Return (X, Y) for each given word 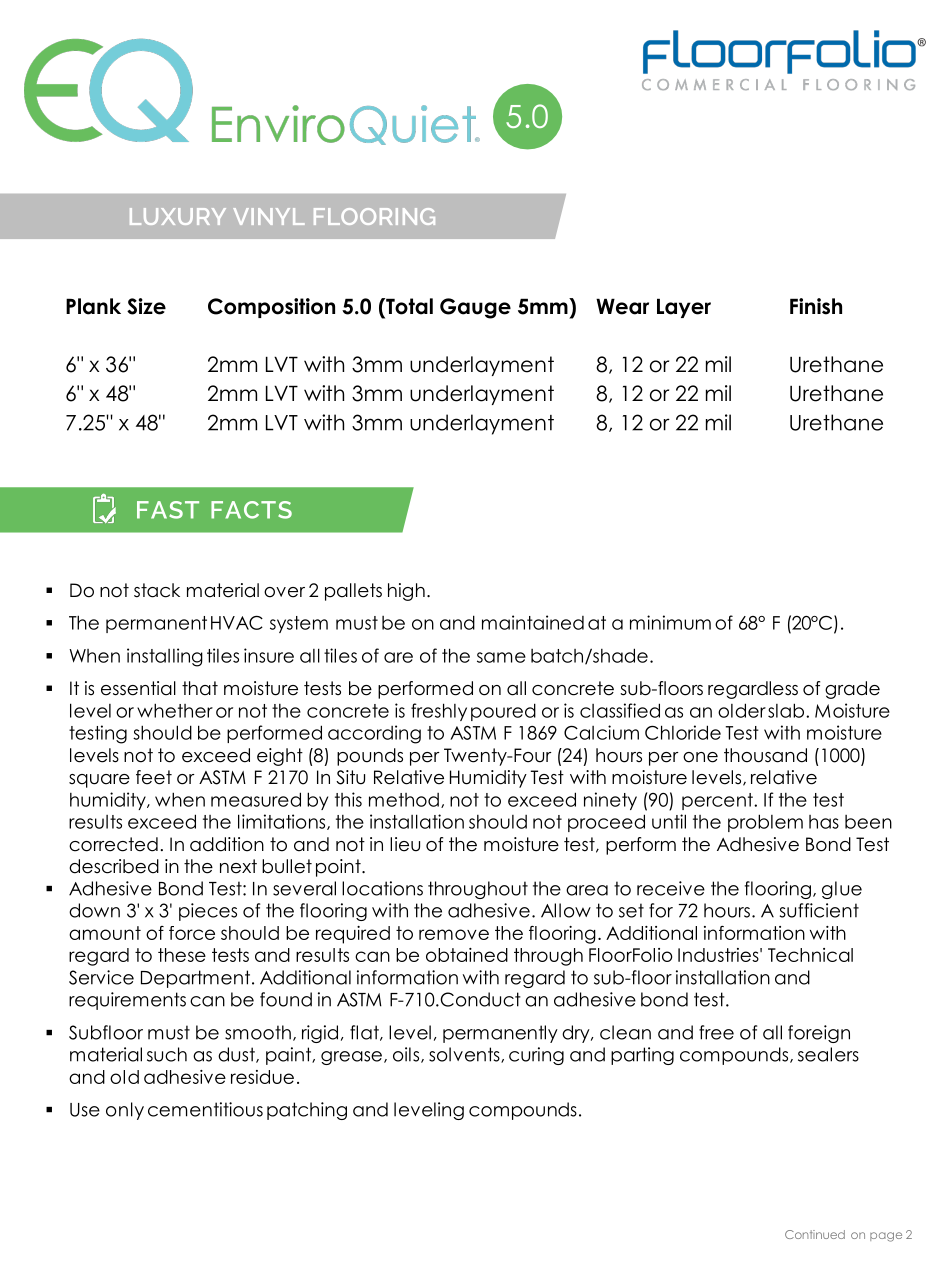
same (501, 657)
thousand (765, 755)
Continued (815, 1234)
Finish (816, 306)
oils (407, 1055)
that (200, 688)
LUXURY (178, 216)
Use (85, 1110)
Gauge (475, 308)
